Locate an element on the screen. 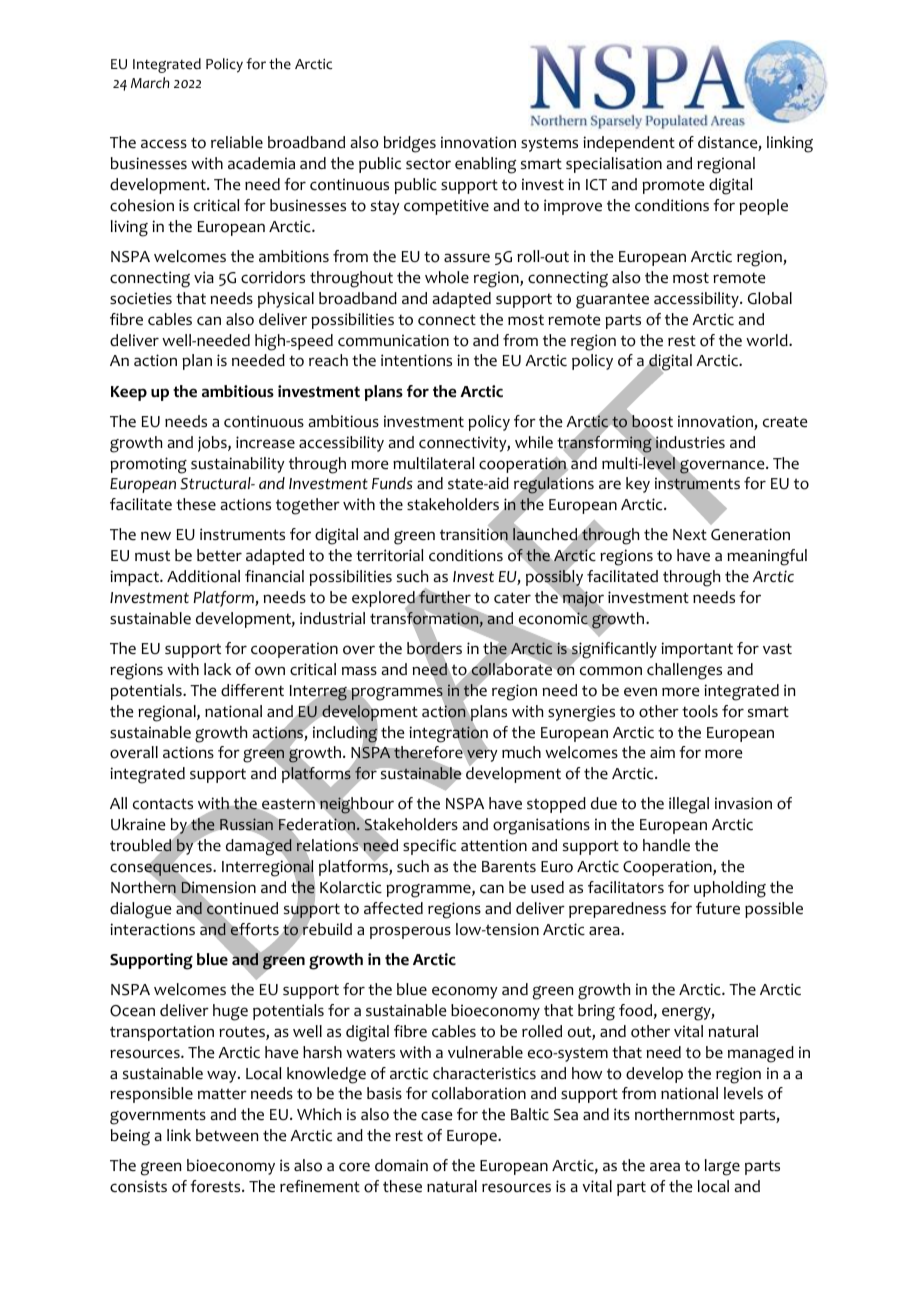  cater is located at coordinates (512, 598).
